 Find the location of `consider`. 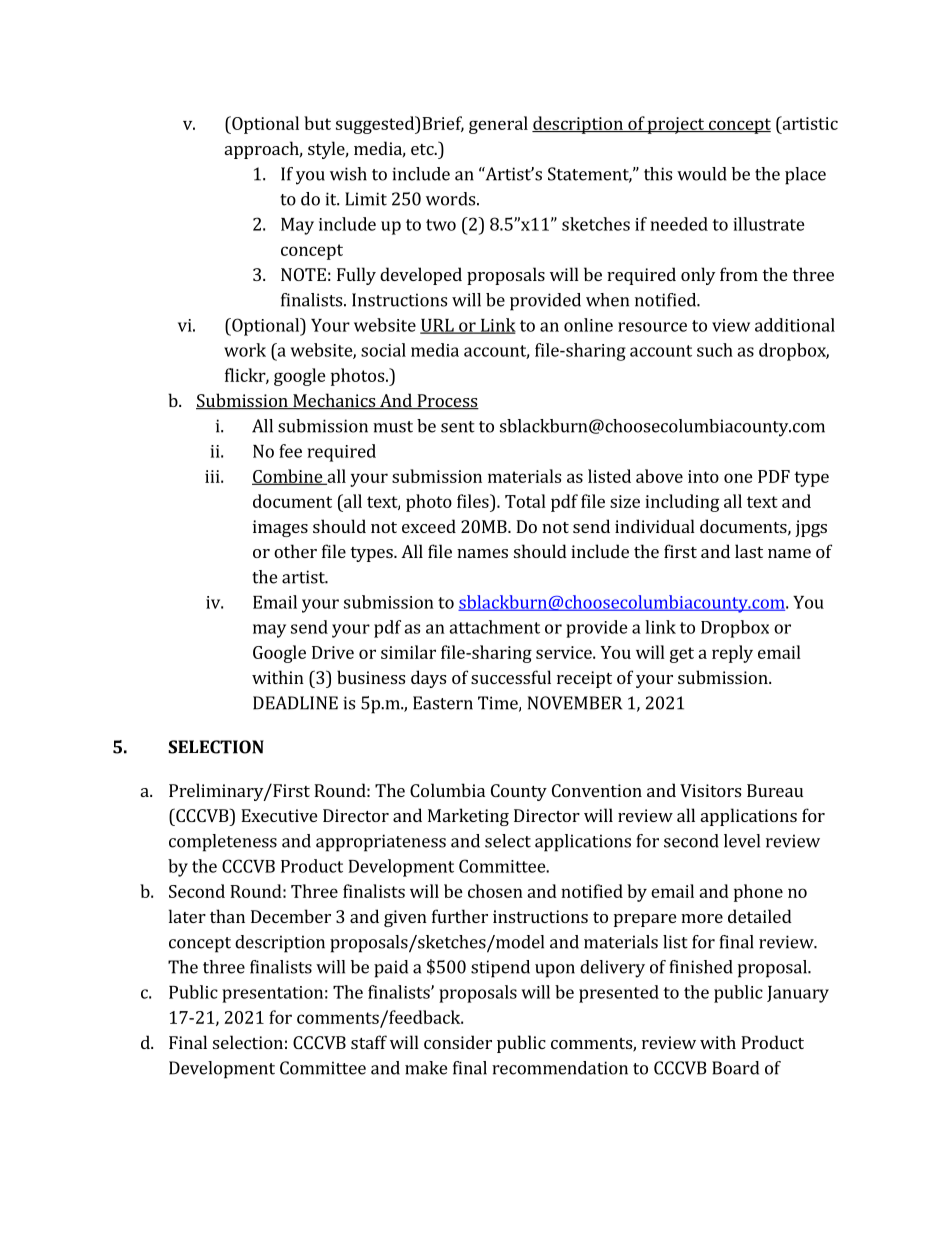

consider is located at coordinates (458, 1042).
